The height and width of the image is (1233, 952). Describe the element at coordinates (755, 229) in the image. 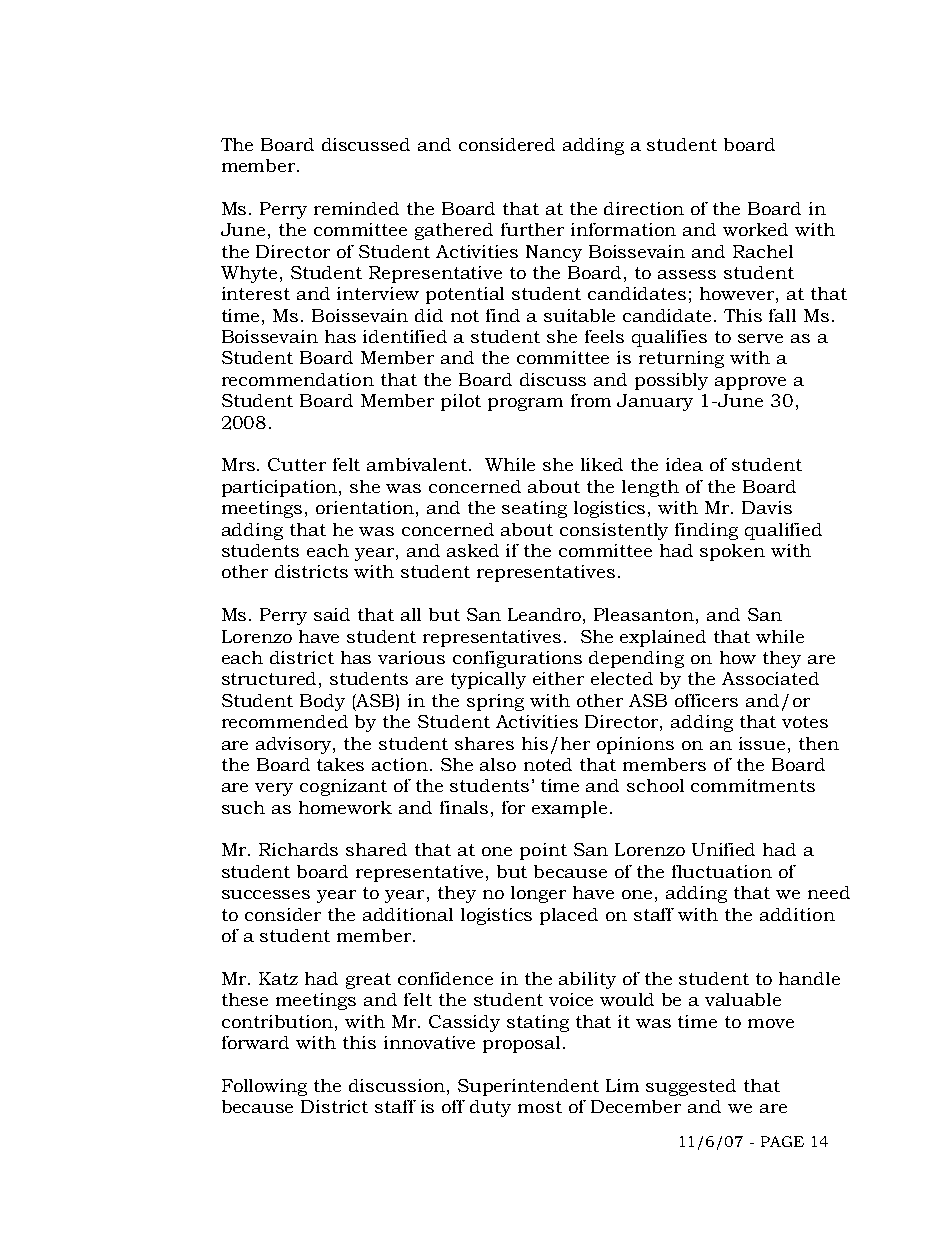

I see `worked` at that location.
